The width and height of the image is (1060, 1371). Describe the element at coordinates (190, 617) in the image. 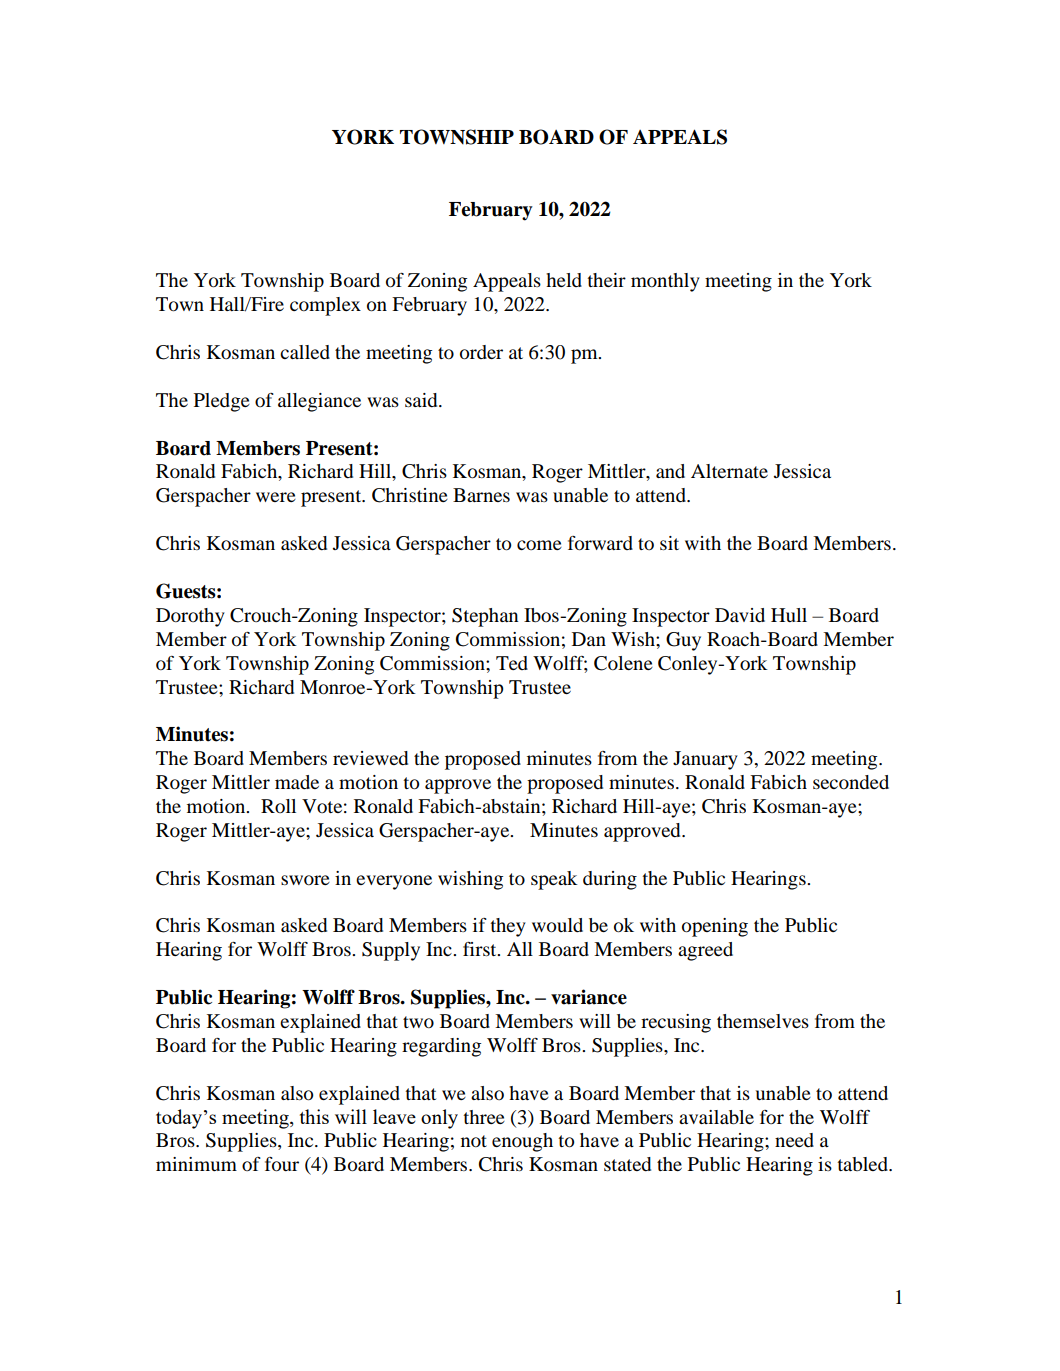

I see `Dorothy` at that location.
